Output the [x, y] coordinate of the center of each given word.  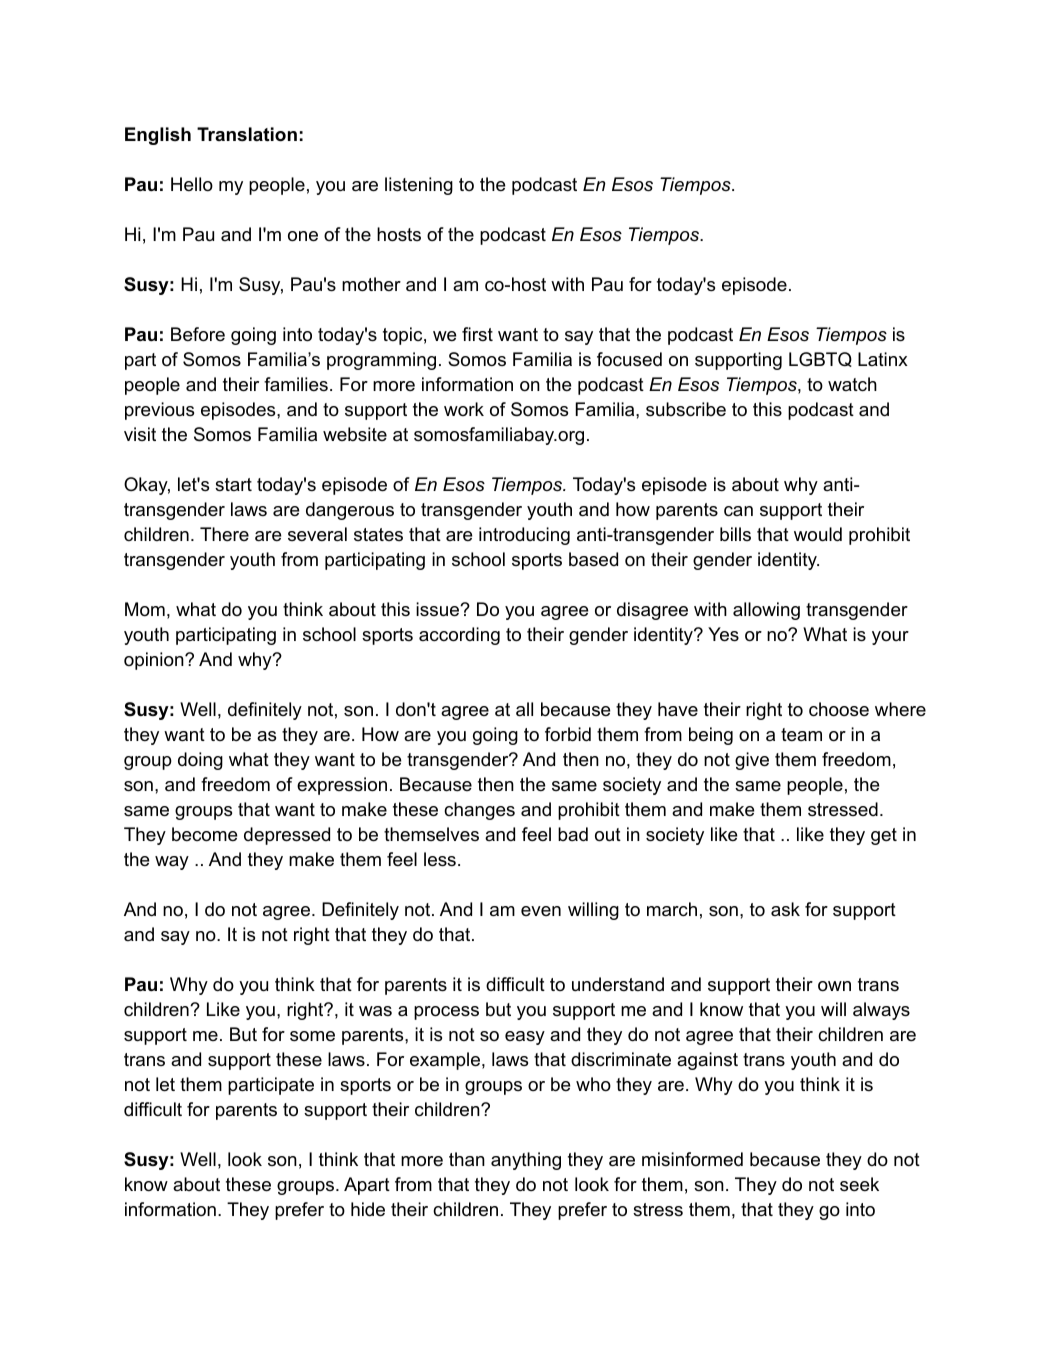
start [233, 484]
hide [368, 1209]
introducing [524, 536]
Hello [192, 184]
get [884, 836]
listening [419, 186]
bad [573, 834]
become [205, 834]
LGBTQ [820, 359]
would [818, 534]
